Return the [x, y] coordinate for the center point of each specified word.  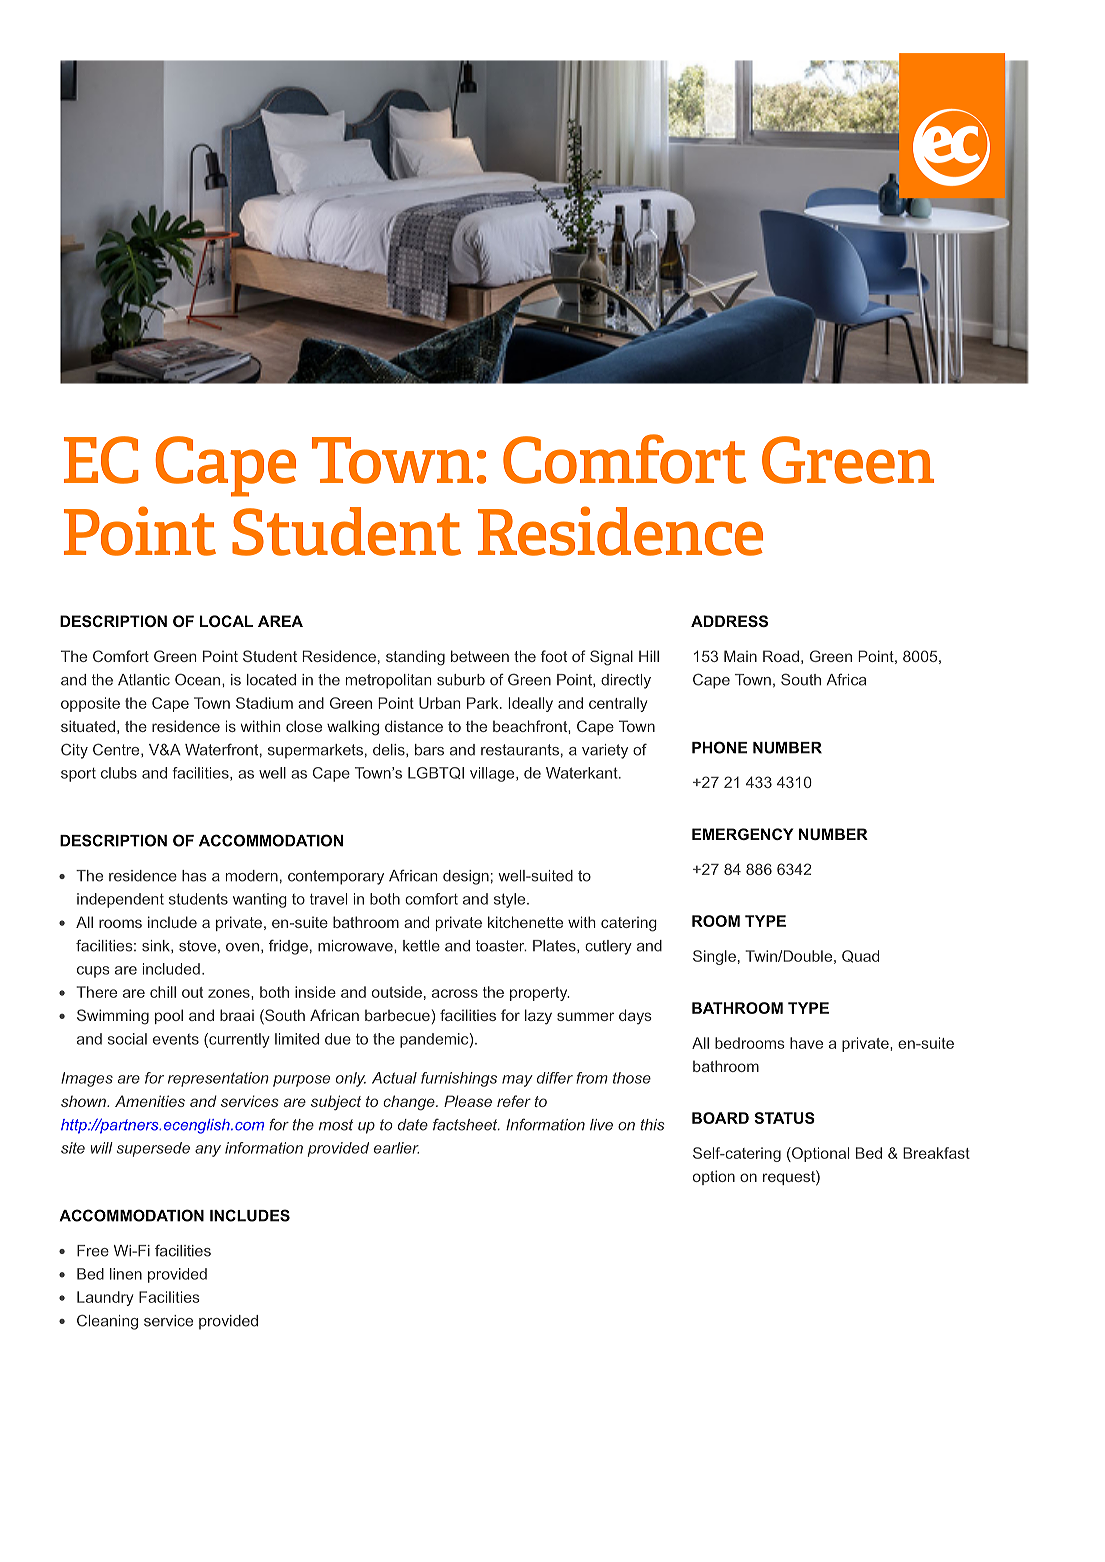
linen [126, 1274]
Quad [860, 956]
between [480, 656]
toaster [501, 946]
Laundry [105, 1298]
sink [157, 946]
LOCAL [226, 621]
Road [781, 656]
